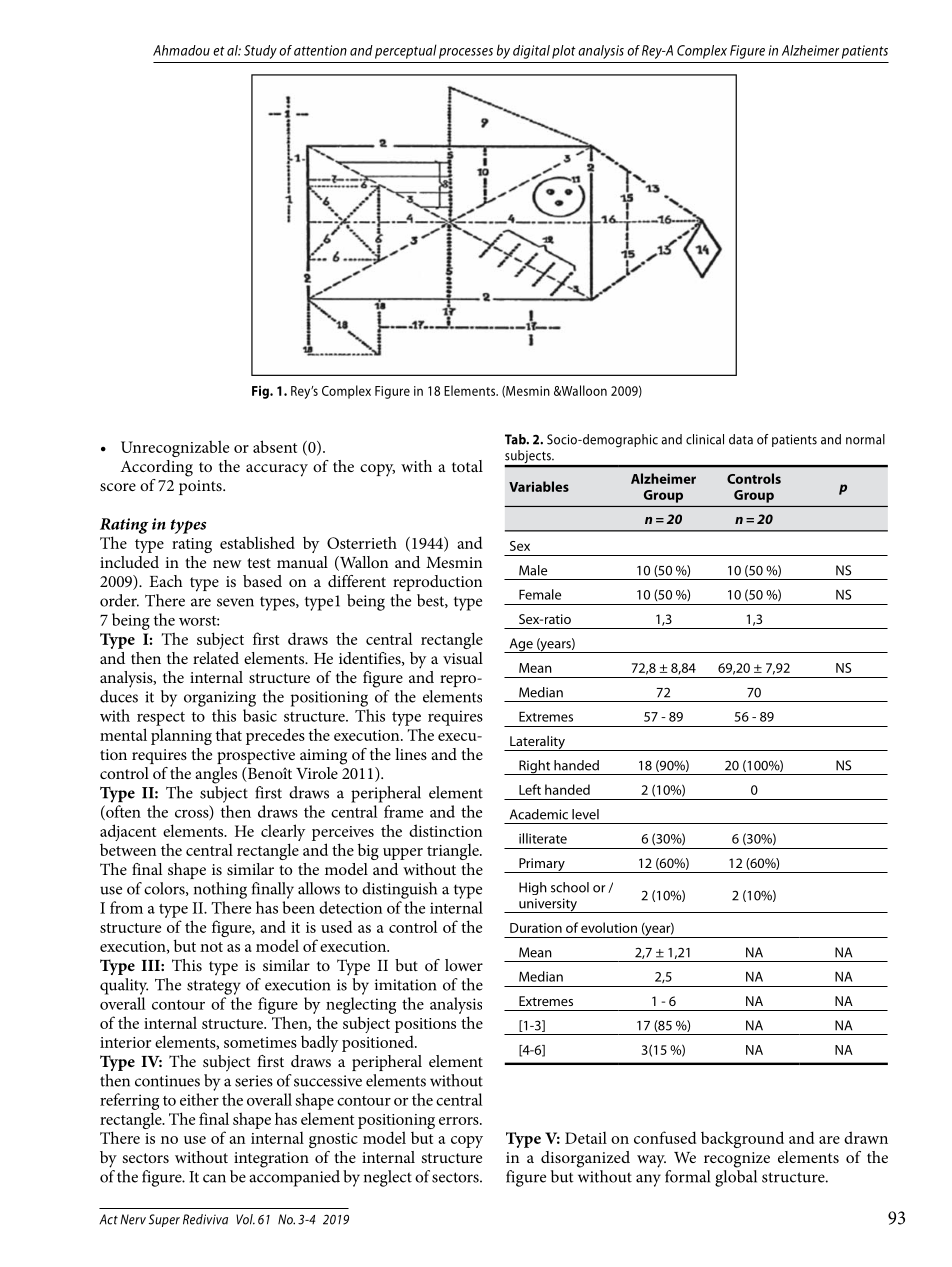  What do you see at coordinates (585, 1159) in the page?
I see `disorganized` at bounding box center [585, 1159].
